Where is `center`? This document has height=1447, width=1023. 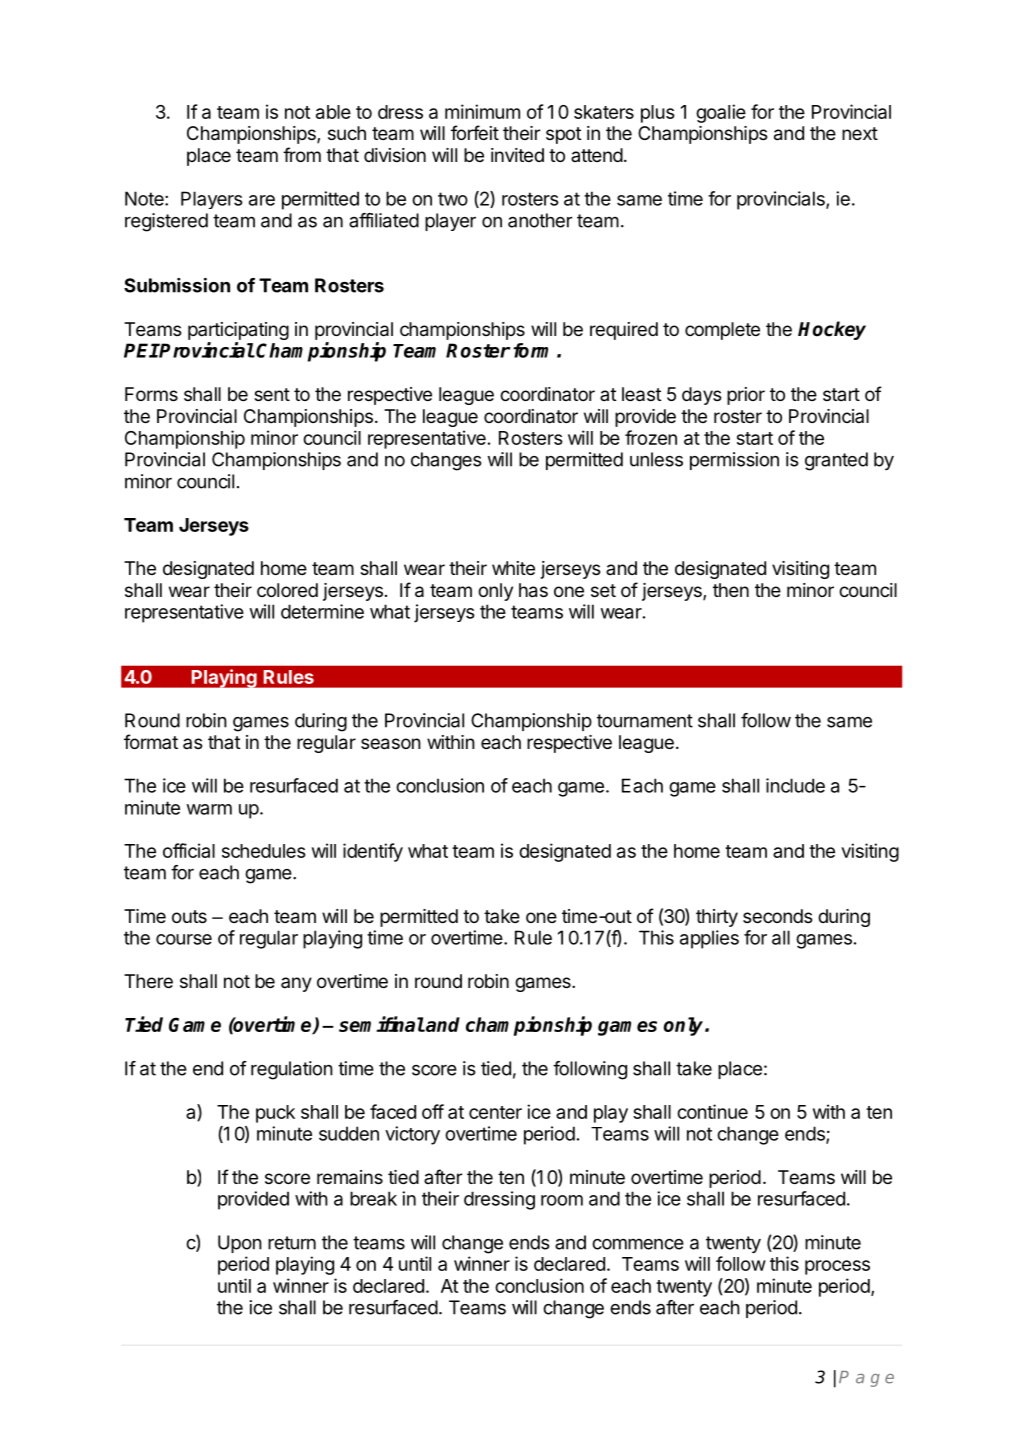 center is located at coordinates (495, 1112).
